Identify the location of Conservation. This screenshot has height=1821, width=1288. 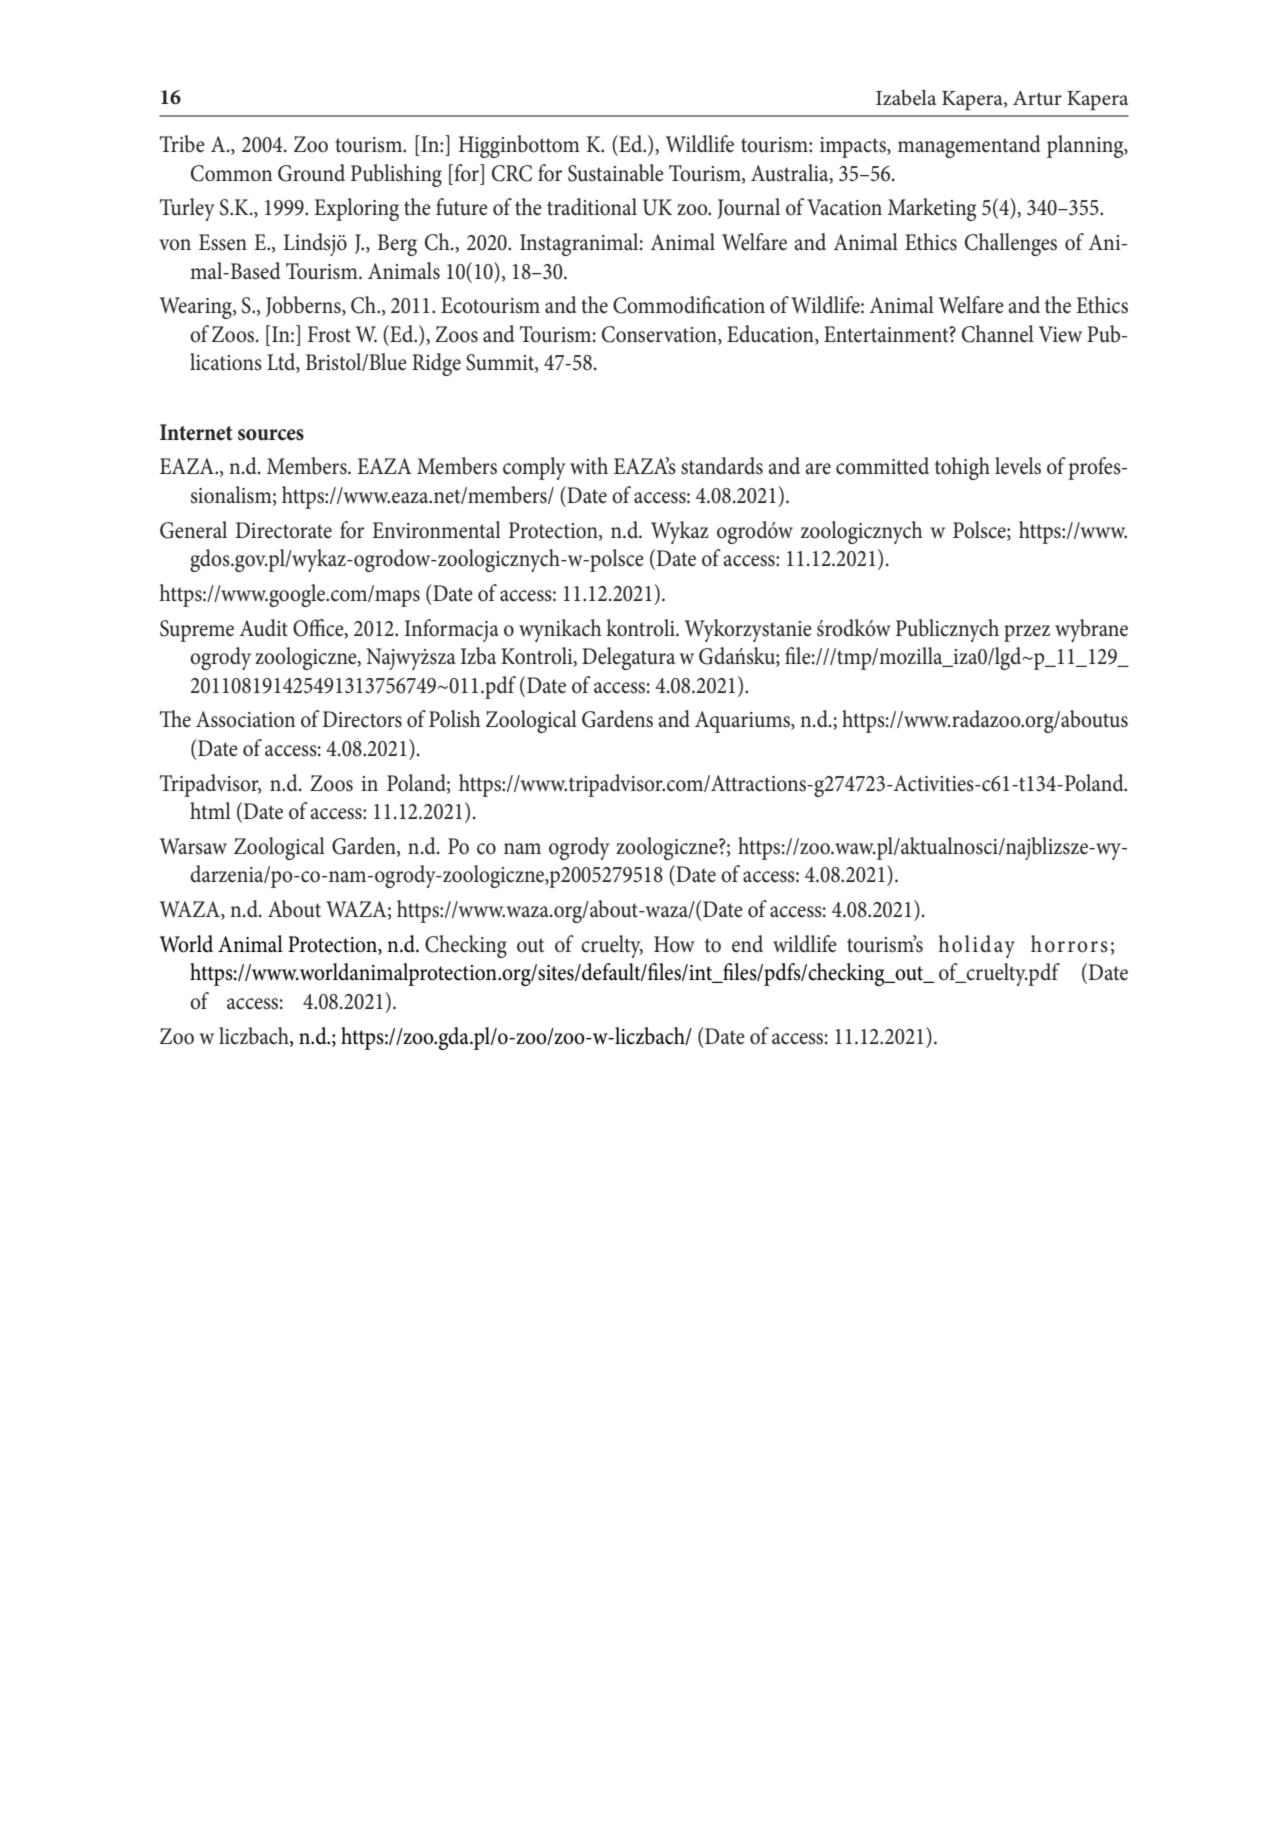
(660, 335).
